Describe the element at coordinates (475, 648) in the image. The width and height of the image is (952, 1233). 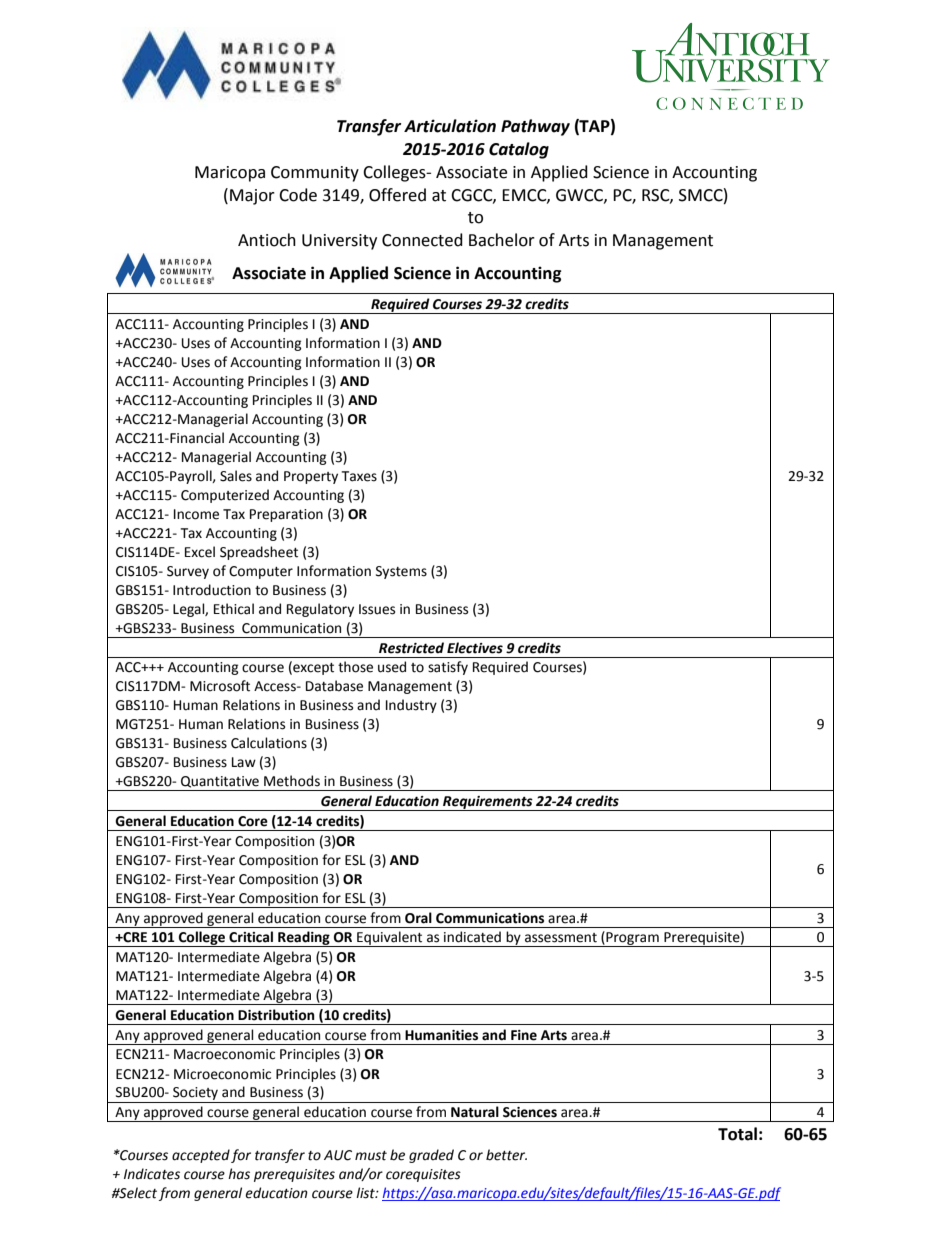
I see `Electives` at that location.
